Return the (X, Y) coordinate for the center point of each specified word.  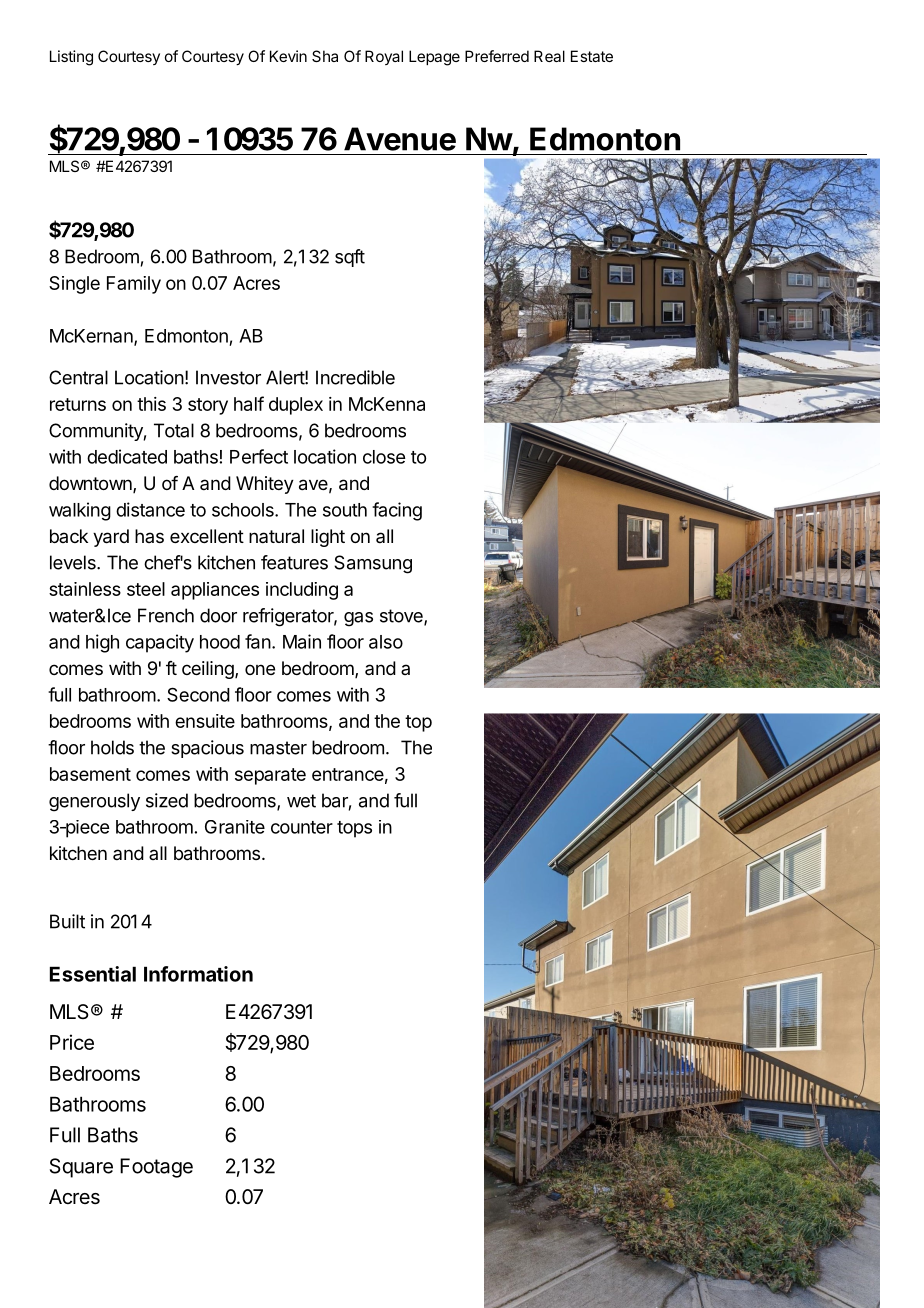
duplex (296, 406)
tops (354, 829)
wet (301, 801)
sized (167, 800)
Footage (156, 1168)
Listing (71, 58)
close (384, 457)
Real (549, 56)
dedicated (127, 456)
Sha (325, 56)
